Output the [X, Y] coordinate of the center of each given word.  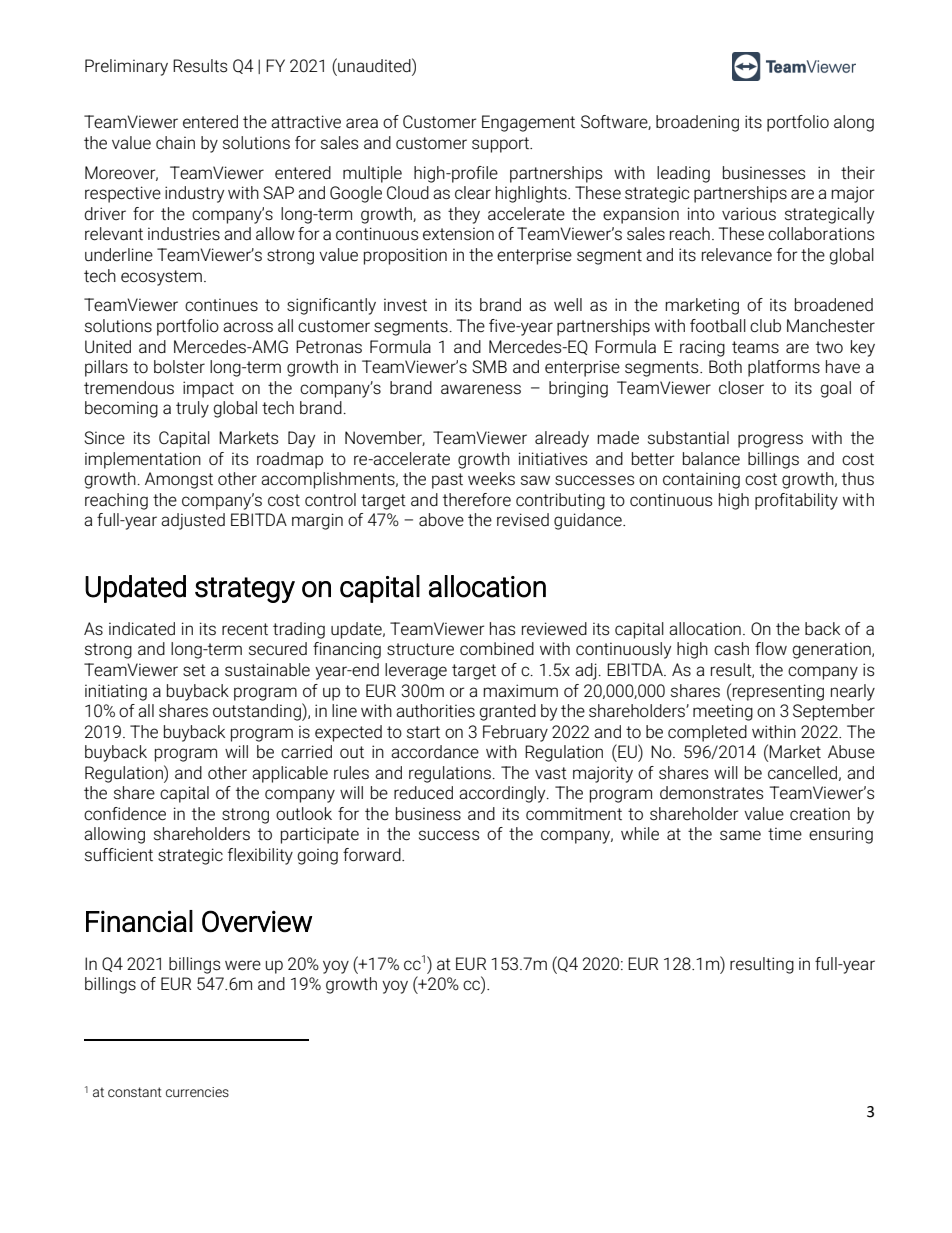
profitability [796, 501]
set [194, 670]
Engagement [528, 123]
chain [175, 143]
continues [221, 305]
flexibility [260, 856]
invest [405, 305]
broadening [697, 123]
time [785, 833]
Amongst [179, 480]
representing [778, 692]
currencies [197, 1092]
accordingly [503, 794]
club [765, 326]
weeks [491, 479]
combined [497, 649]
